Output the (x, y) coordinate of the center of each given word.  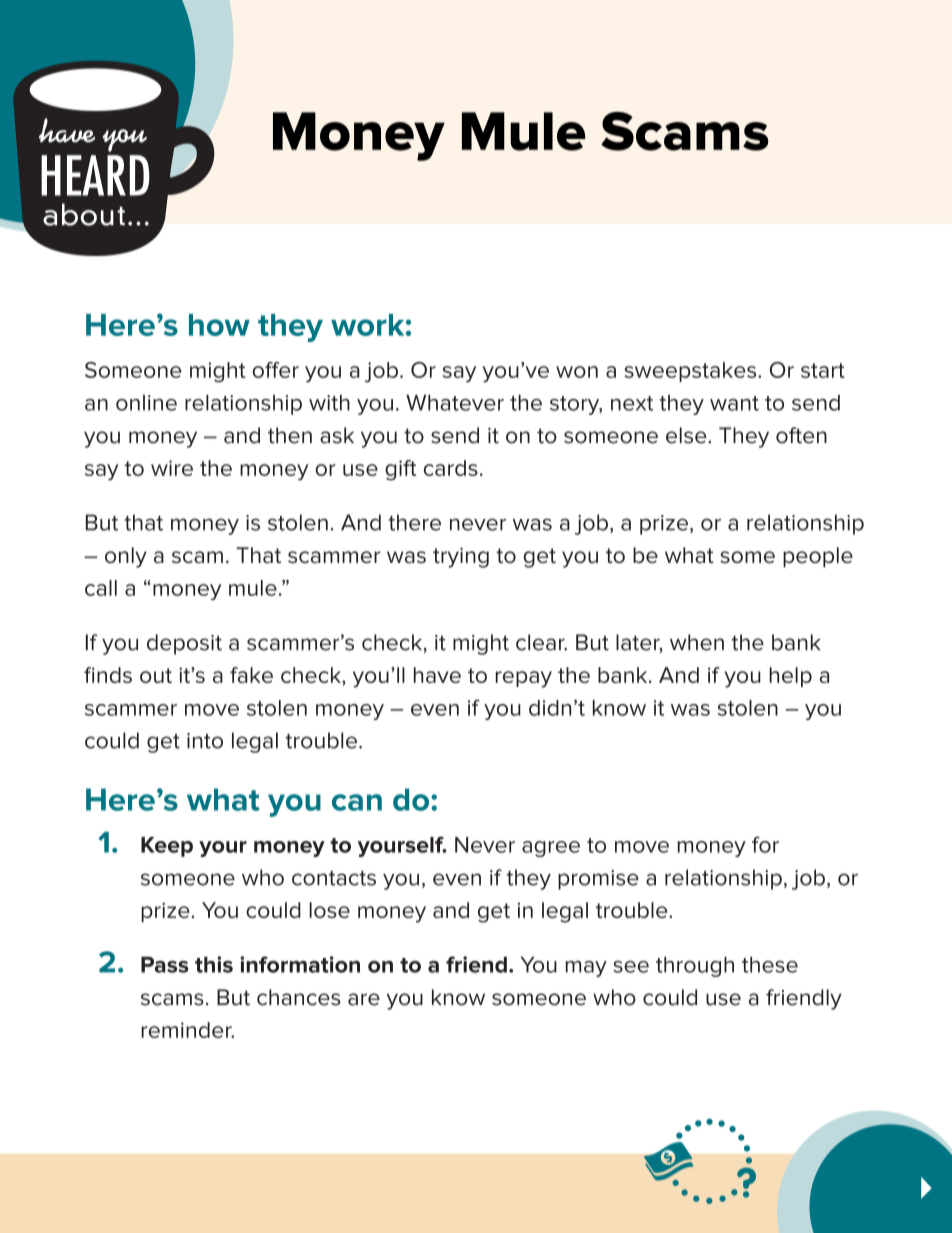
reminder (187, 1030)
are (364, 999)
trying (461, 557)
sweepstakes (692, 372)
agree (551, 849)
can (357, 802)
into (205, 741)
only (126, 557)
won (577, 372)
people (818, 557)
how (219, 325)
